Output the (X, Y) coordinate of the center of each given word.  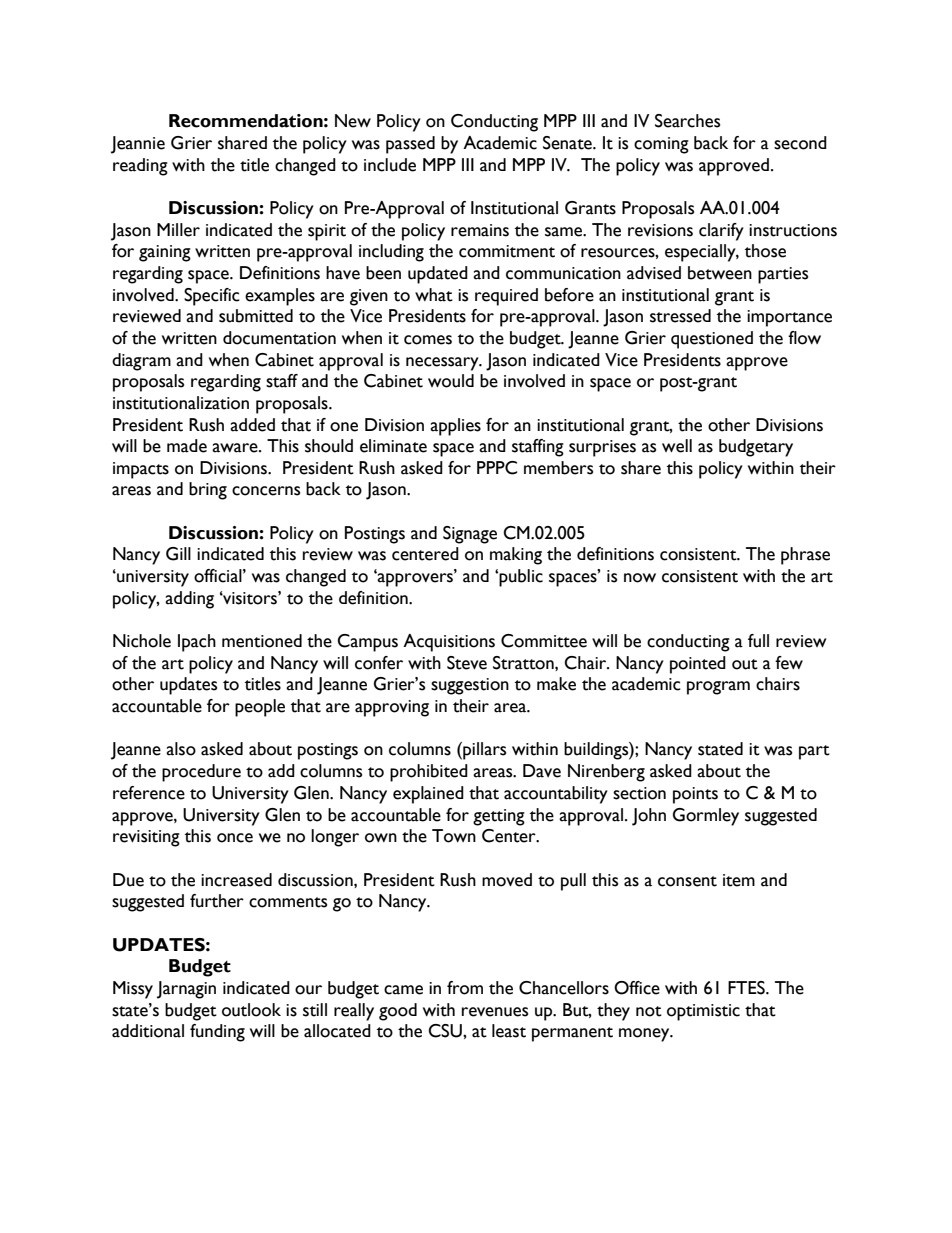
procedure (201, 773)
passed (410, 145)
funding (217, 1033)
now (640, 578)
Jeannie (138, 145)
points (695, 795)
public (521, 578)
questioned (712, 340)
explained (428, 795)
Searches (687, 121)
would (451, 381)
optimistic (703, 1012)
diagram (141, 362)
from (465, 988)
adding (189, 600)
